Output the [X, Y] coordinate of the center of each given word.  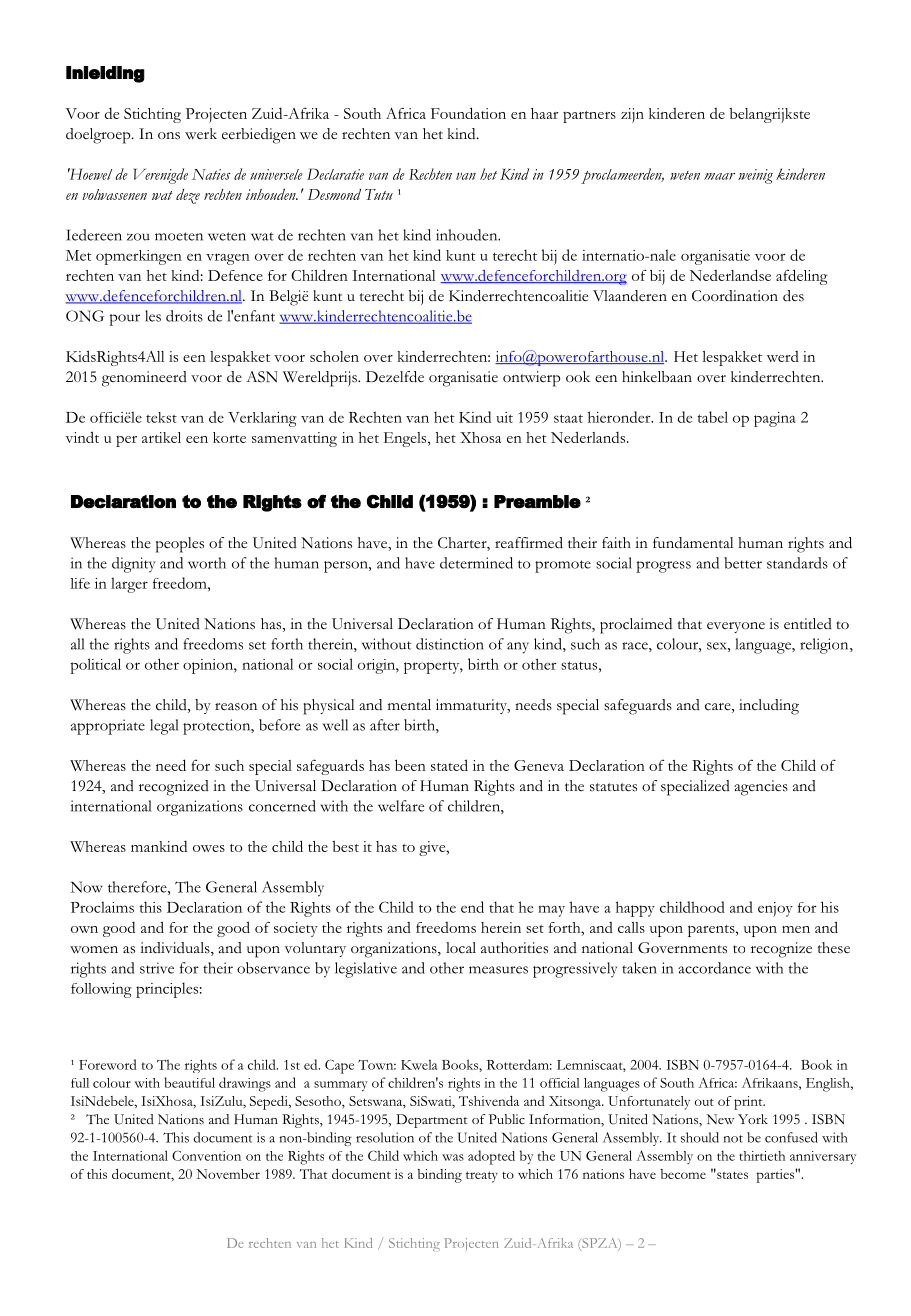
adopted [491, 1157]
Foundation [468, 113]
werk [201, 134]
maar [719, 176]
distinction [450, 644]
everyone [736, 627]
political [95, 666]
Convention [206, 1156]
